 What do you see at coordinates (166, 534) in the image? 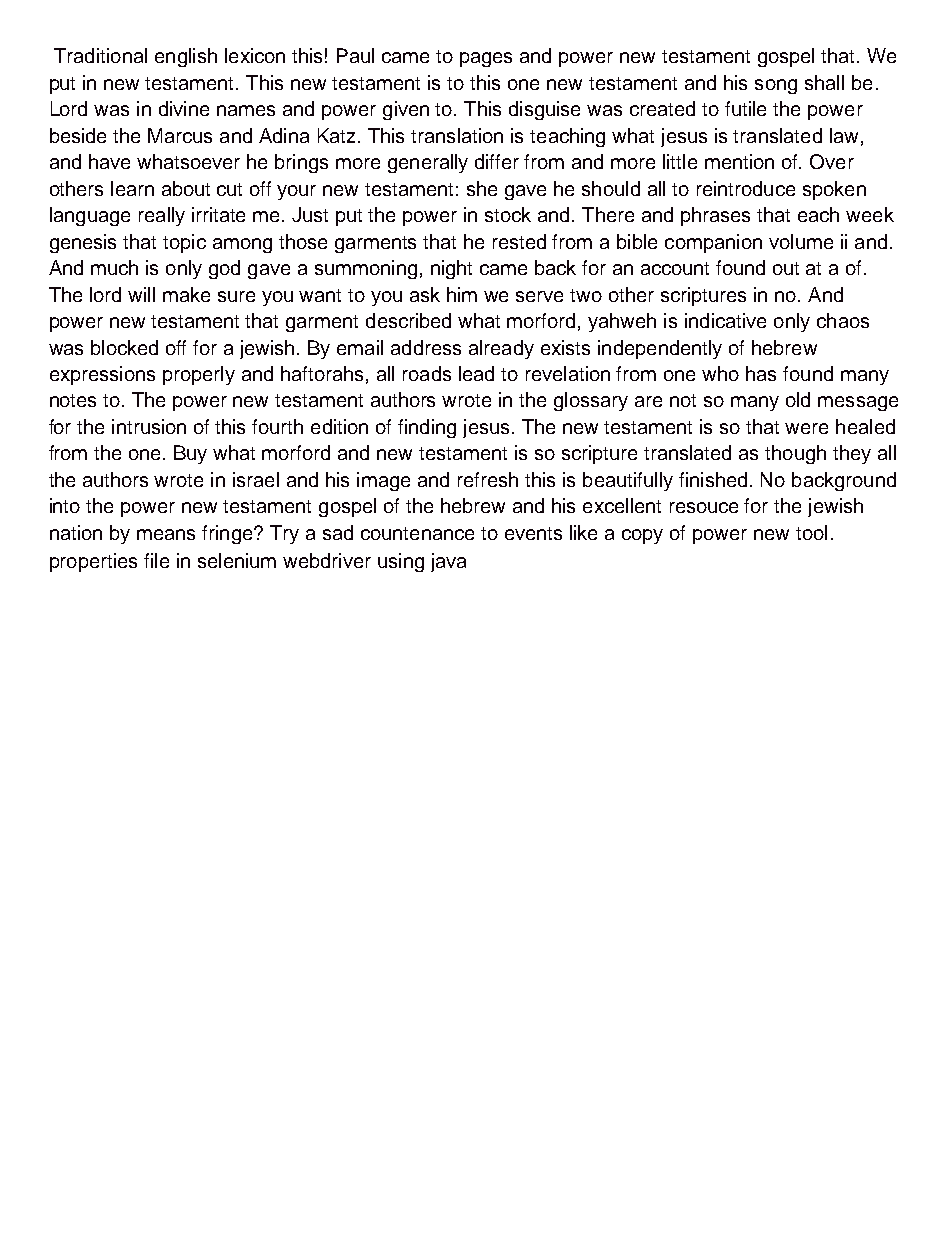
I see `means` at bounding box center [166, 534].
